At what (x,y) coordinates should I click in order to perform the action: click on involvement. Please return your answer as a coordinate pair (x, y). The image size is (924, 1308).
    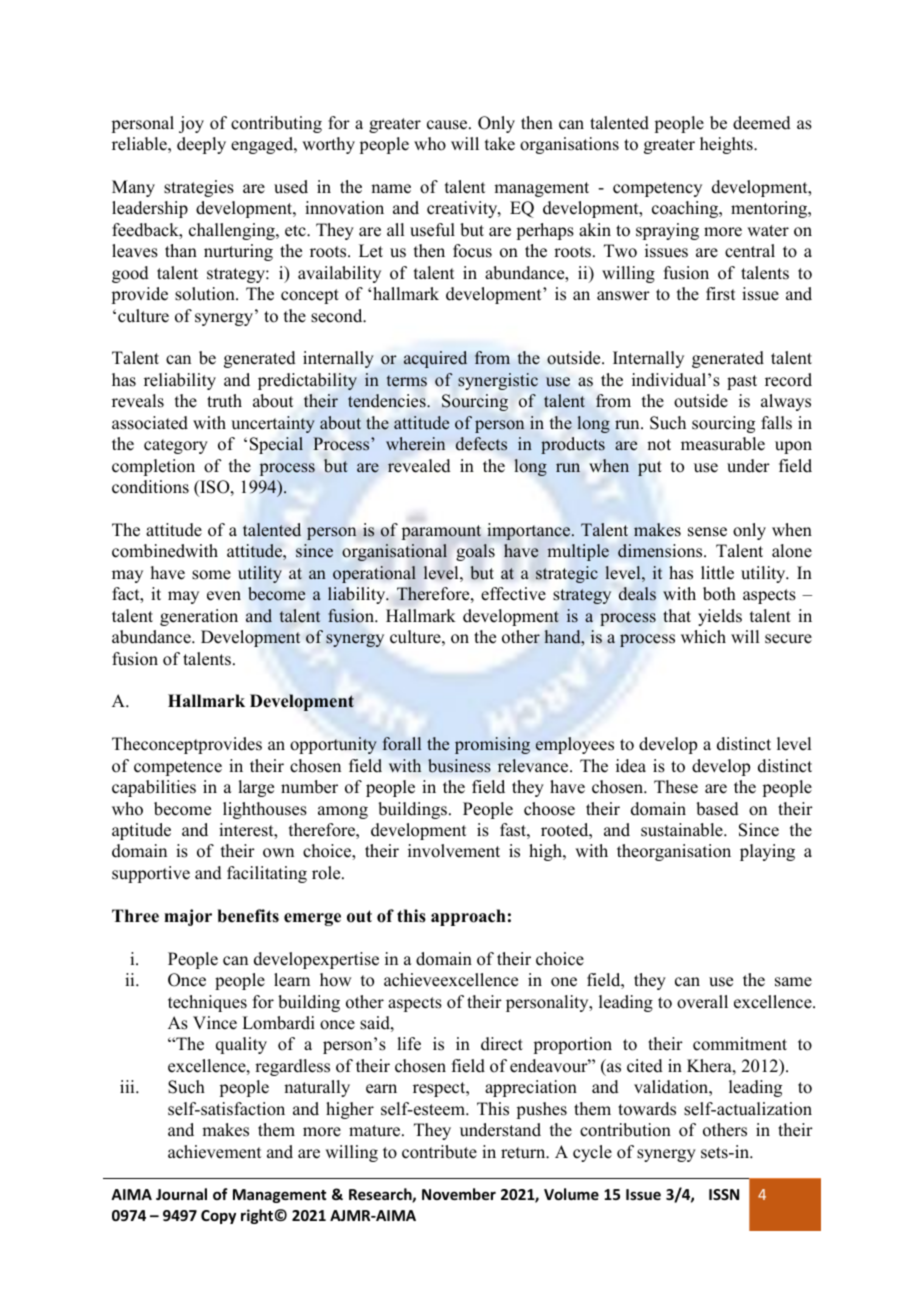
    Looking at the image, I should click on (454, 851).
